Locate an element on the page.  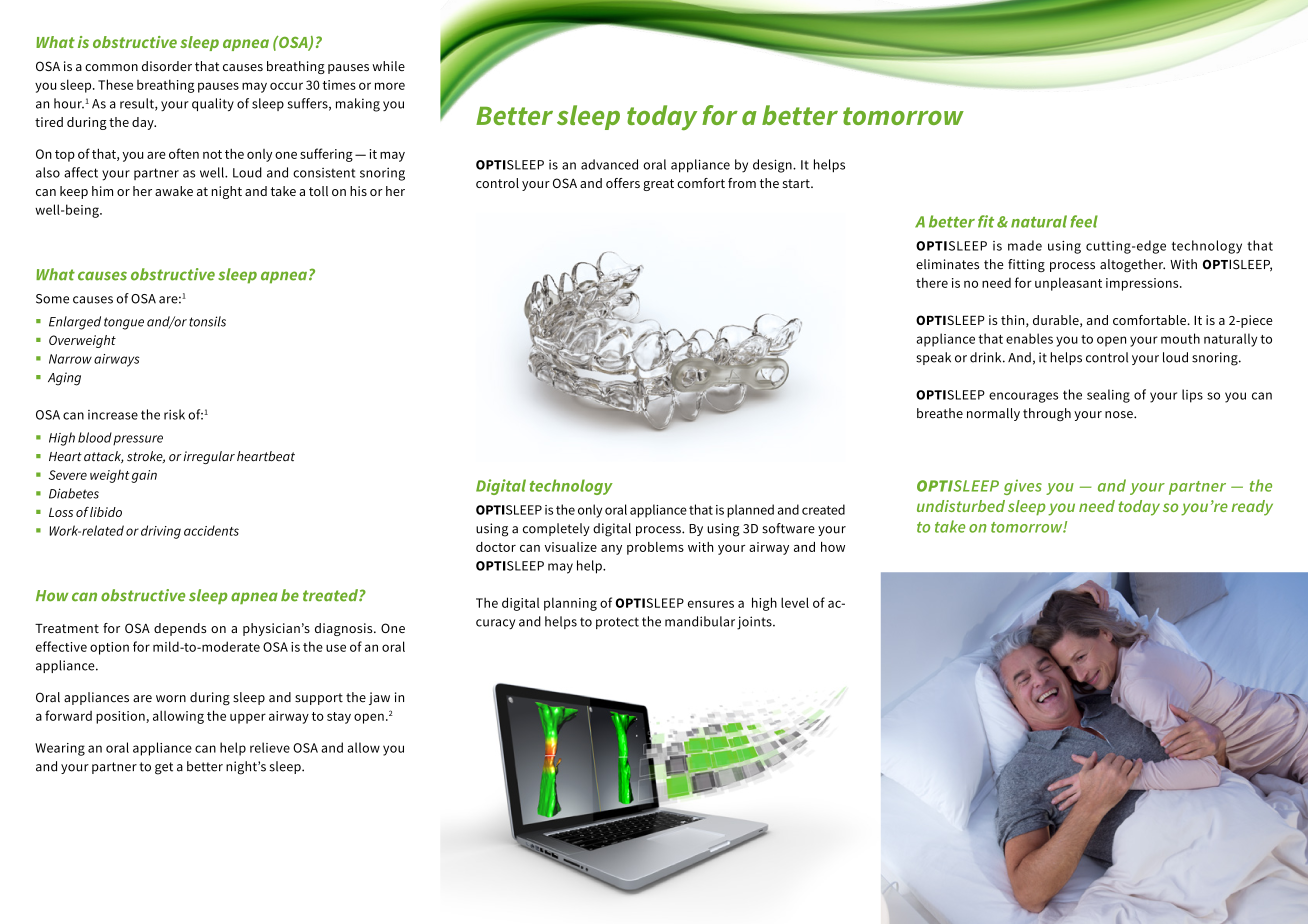
more is located at coordinates (390, 86).
